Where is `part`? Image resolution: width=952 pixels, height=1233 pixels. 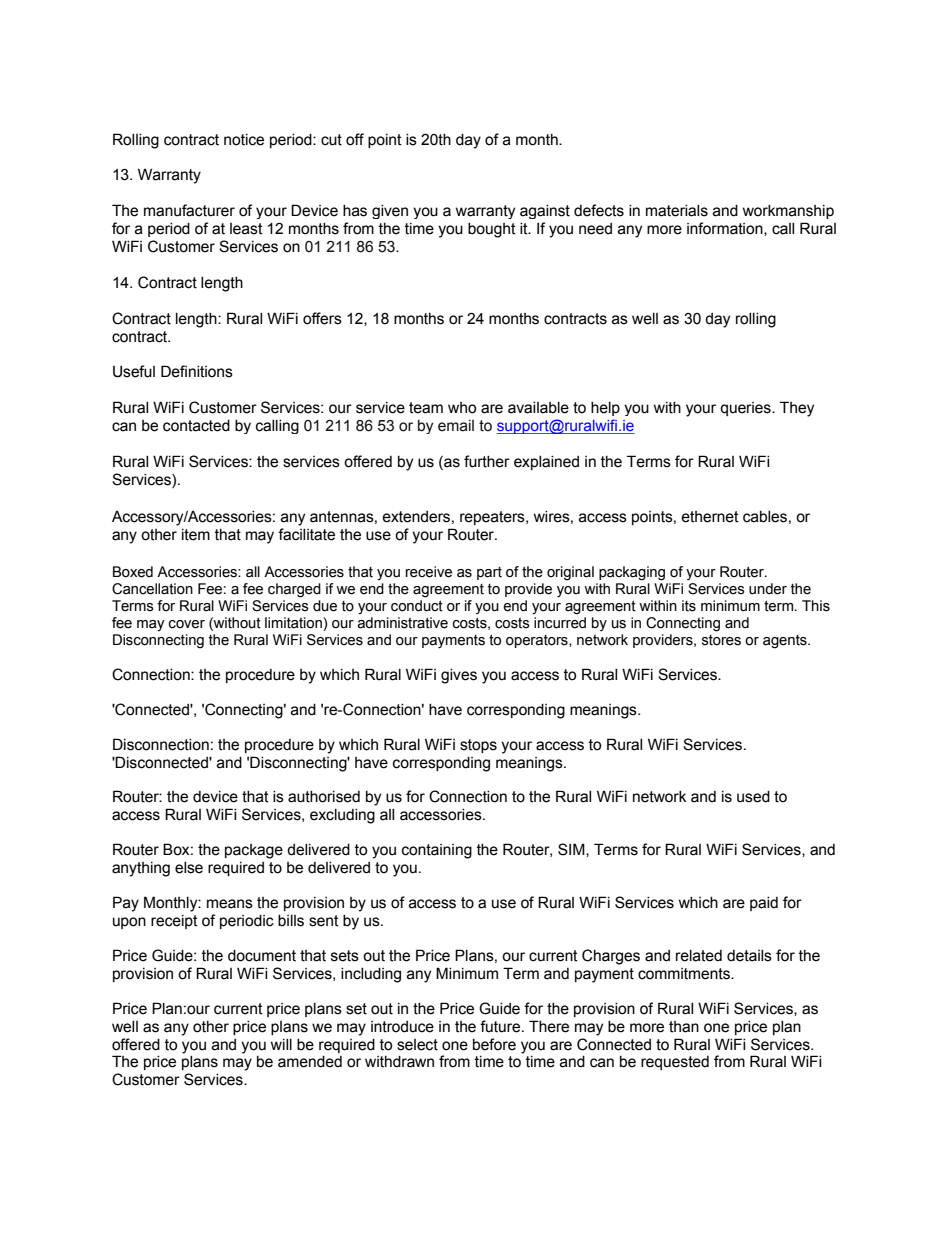
part is located at coordinates (489, 573).
